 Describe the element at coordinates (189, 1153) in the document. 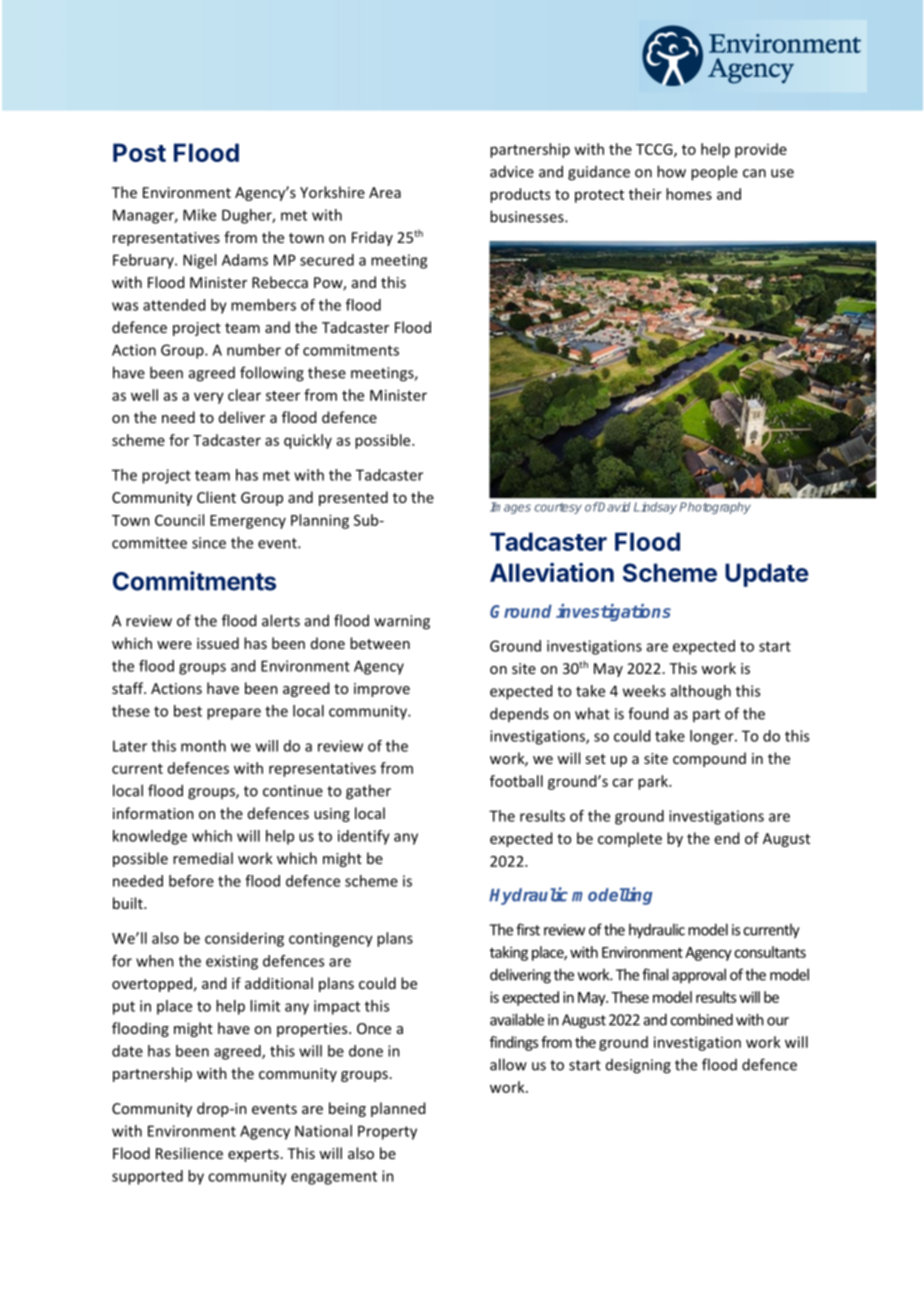

I see `Resilience` at that location.
